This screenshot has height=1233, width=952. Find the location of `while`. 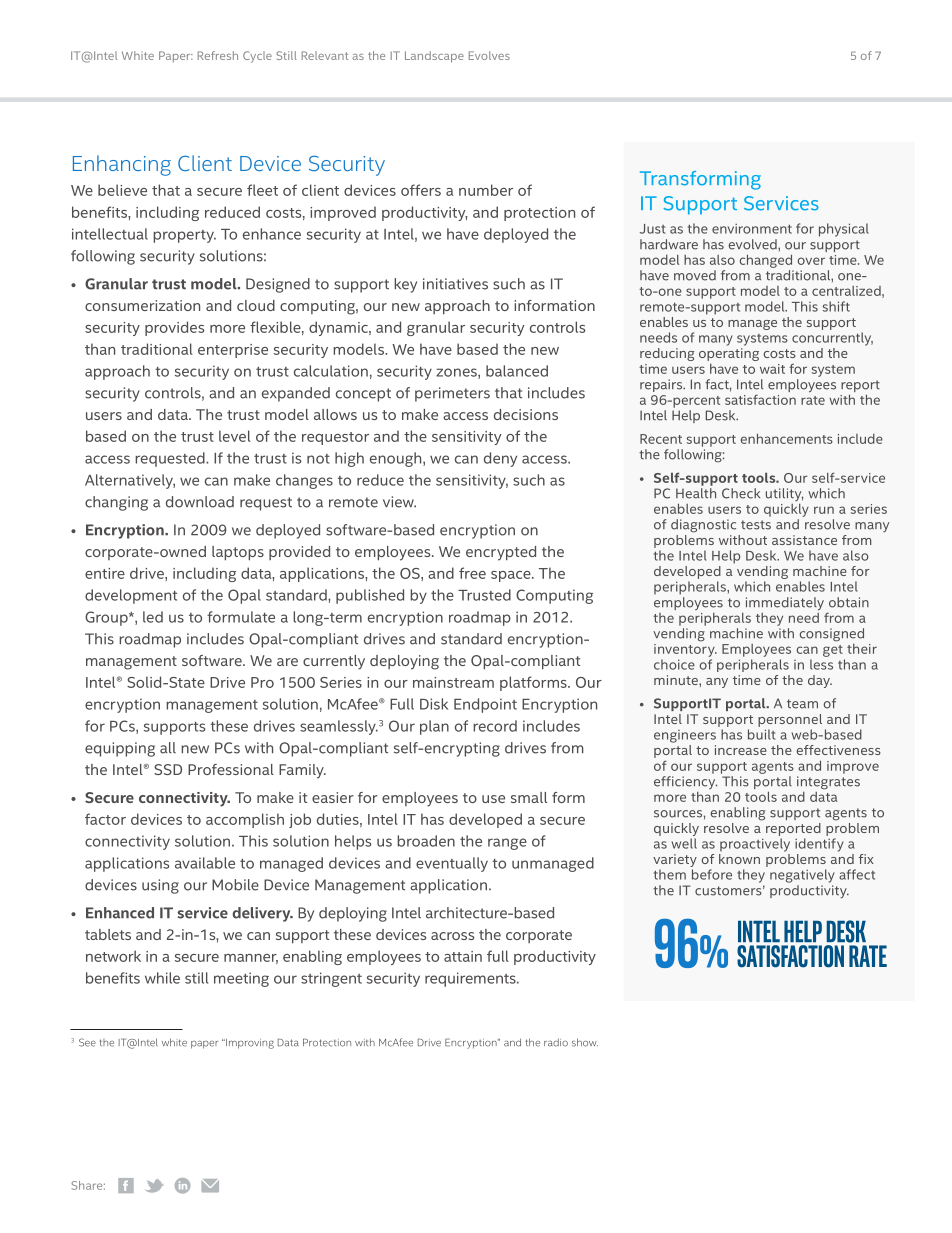

while is located at coordinates (162, 978).
